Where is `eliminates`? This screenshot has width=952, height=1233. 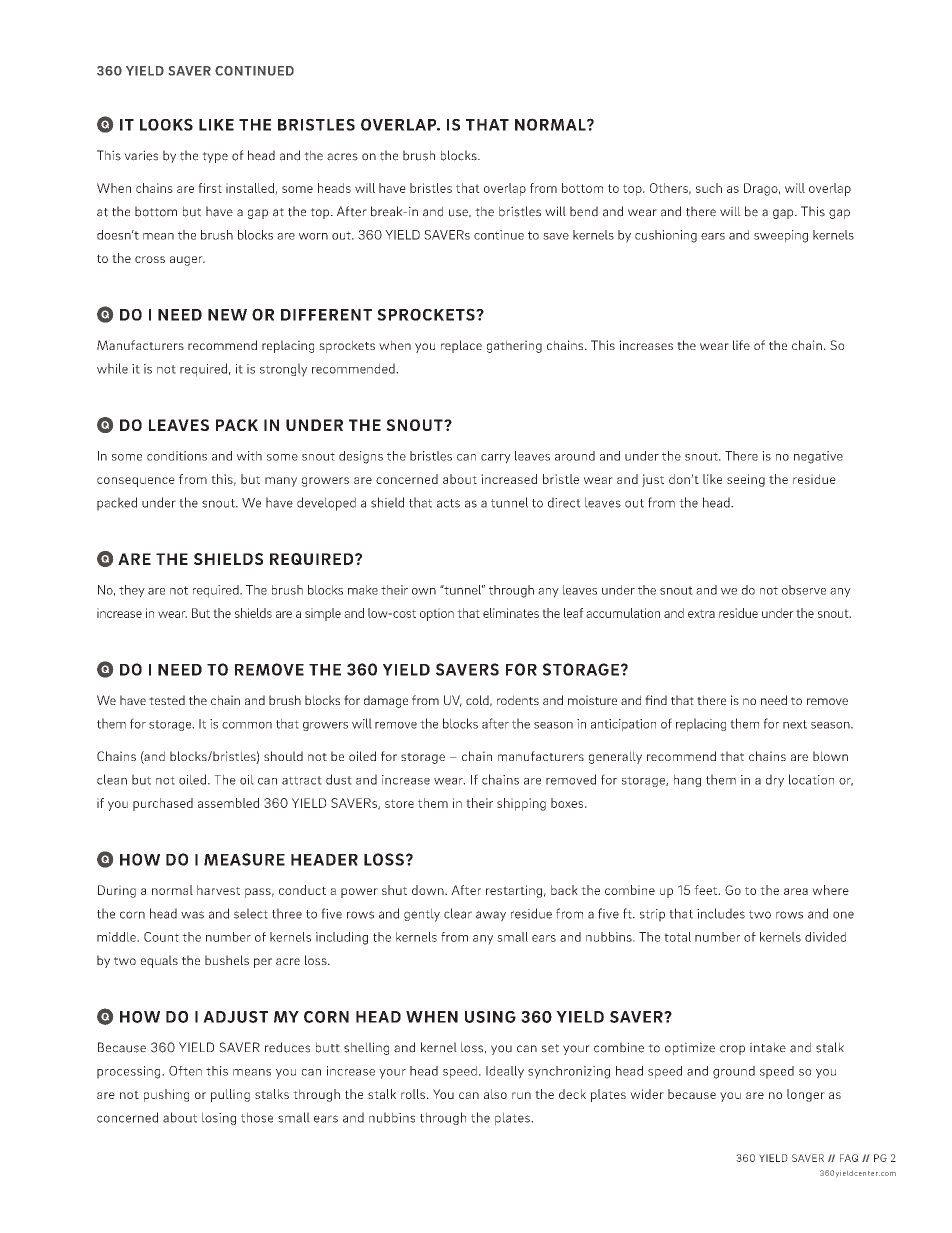
eliminates is located at coordinates (511, 613).
